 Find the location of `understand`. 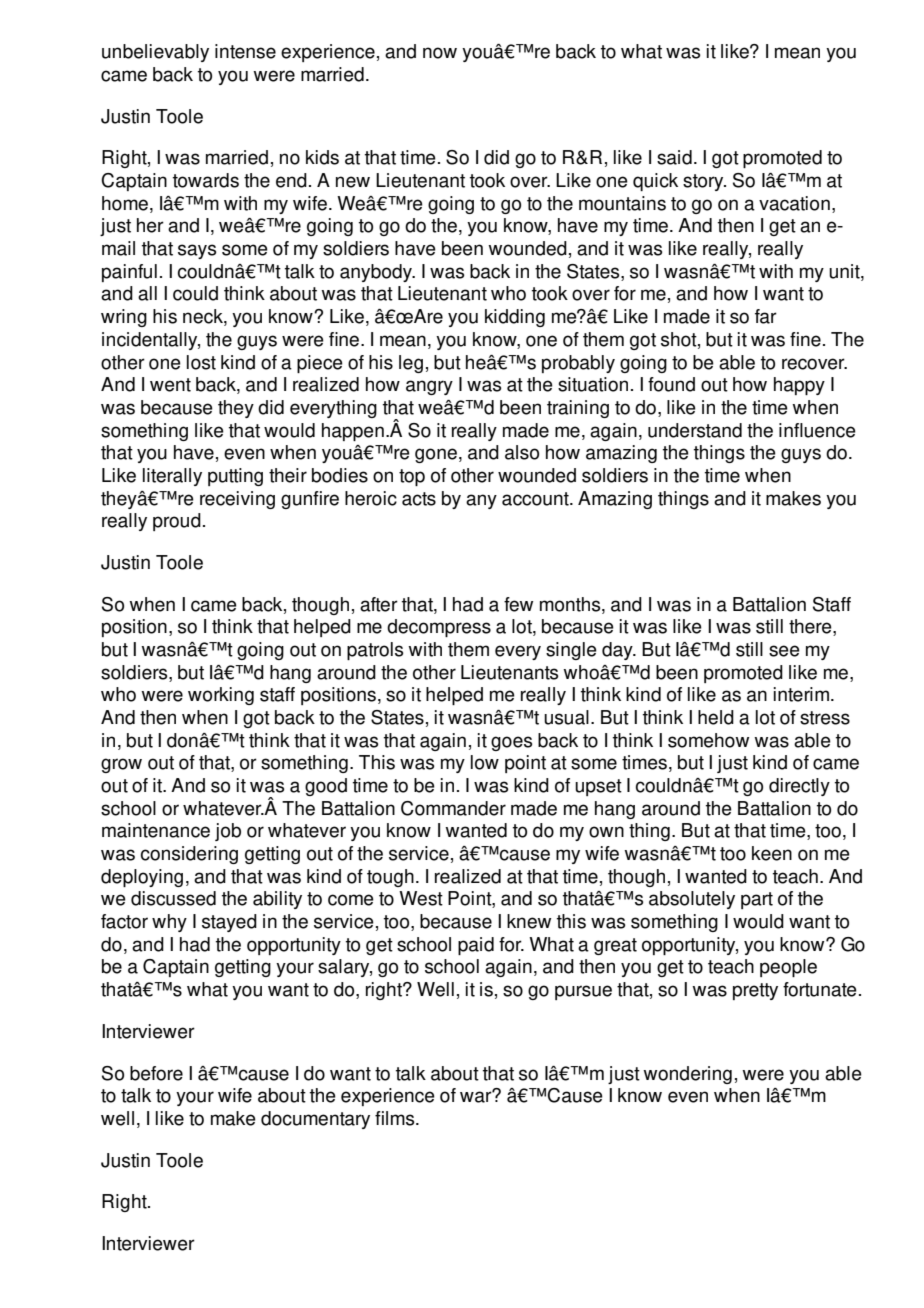

understand is located at coordinates (695, 430).
